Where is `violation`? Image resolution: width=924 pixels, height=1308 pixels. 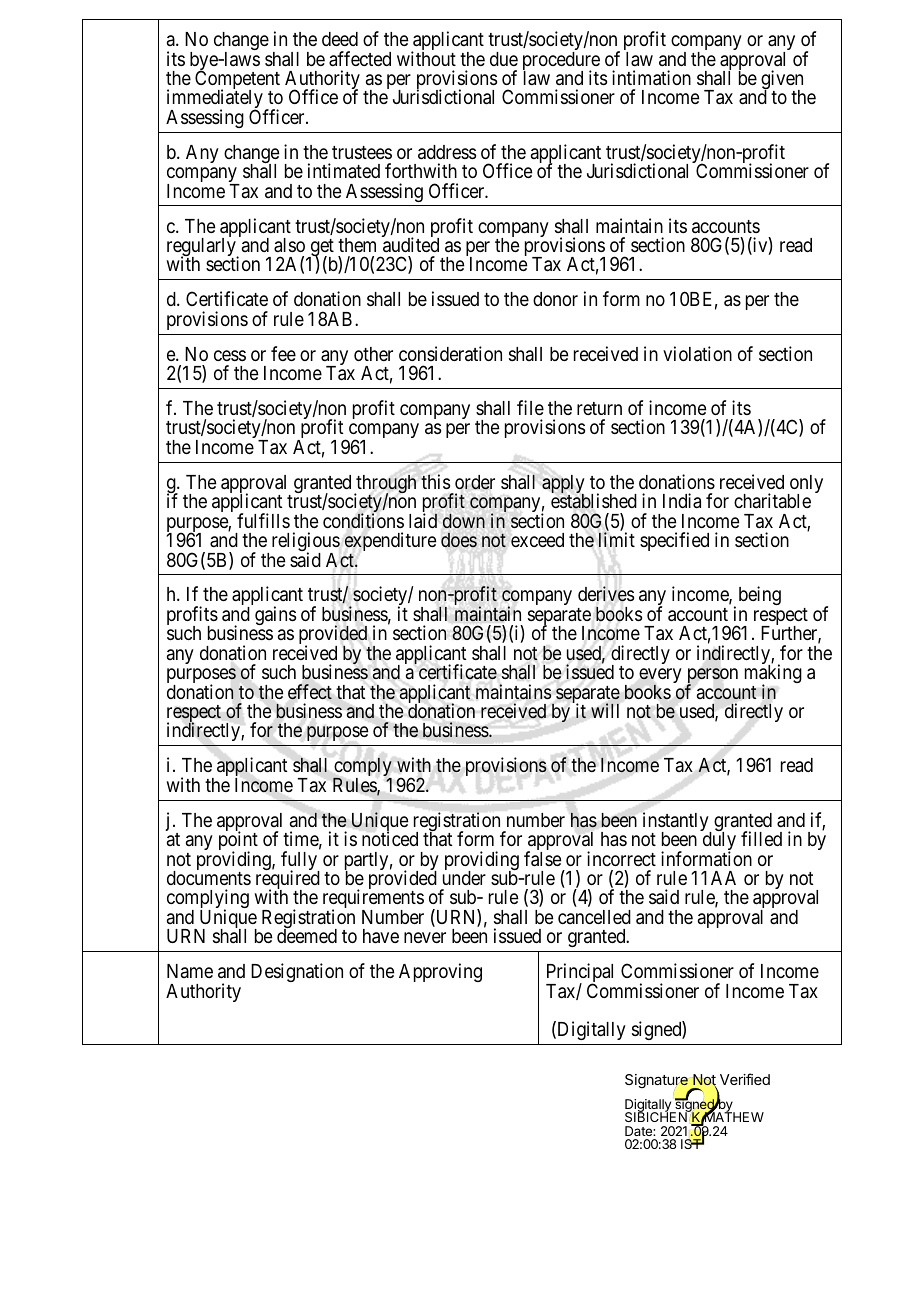 violation is located at coordinates (697, 353).
